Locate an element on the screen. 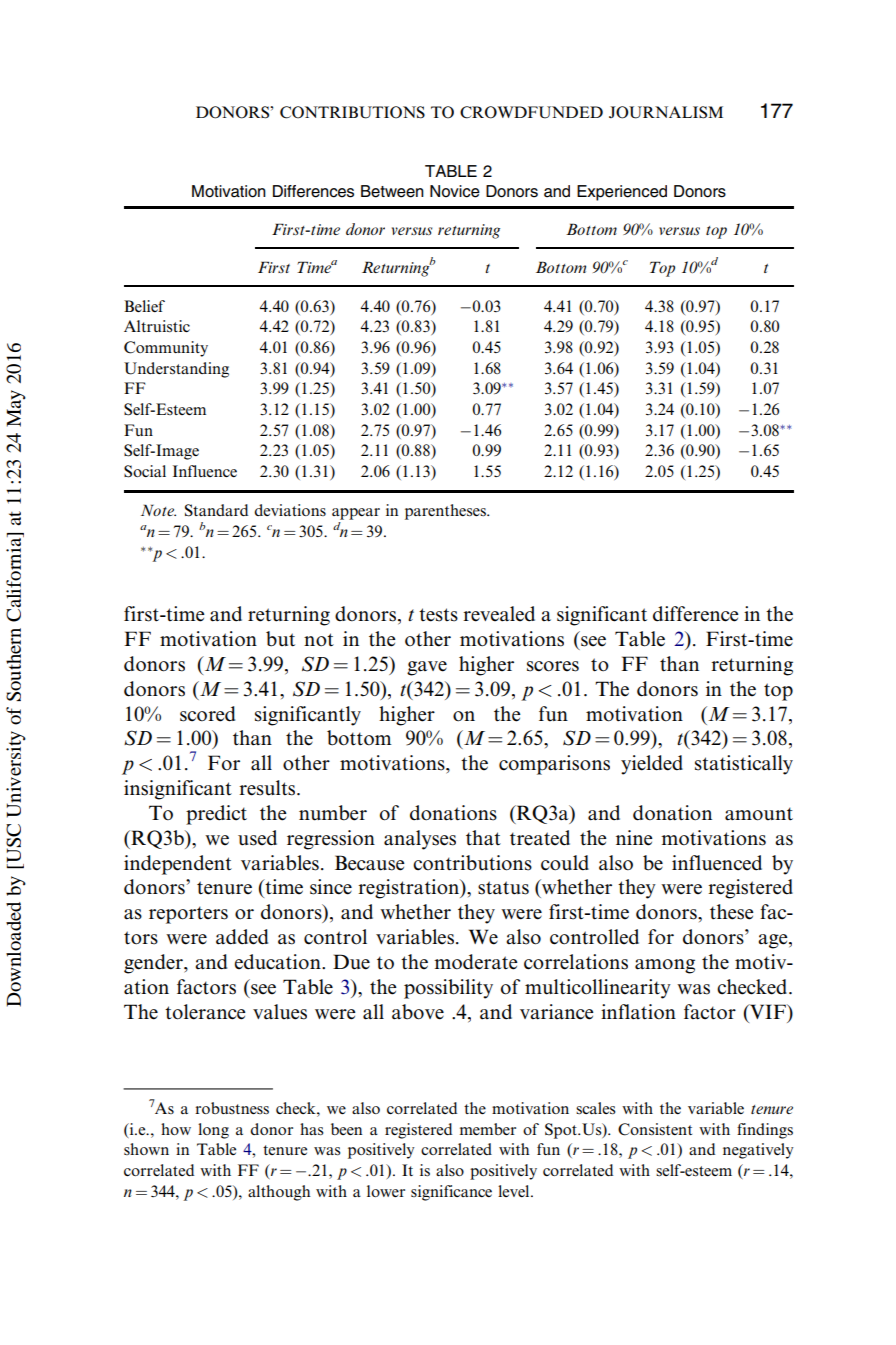 The height and width of the screenshot is (1345, 896). Between is located at coordinates (392, 191).
